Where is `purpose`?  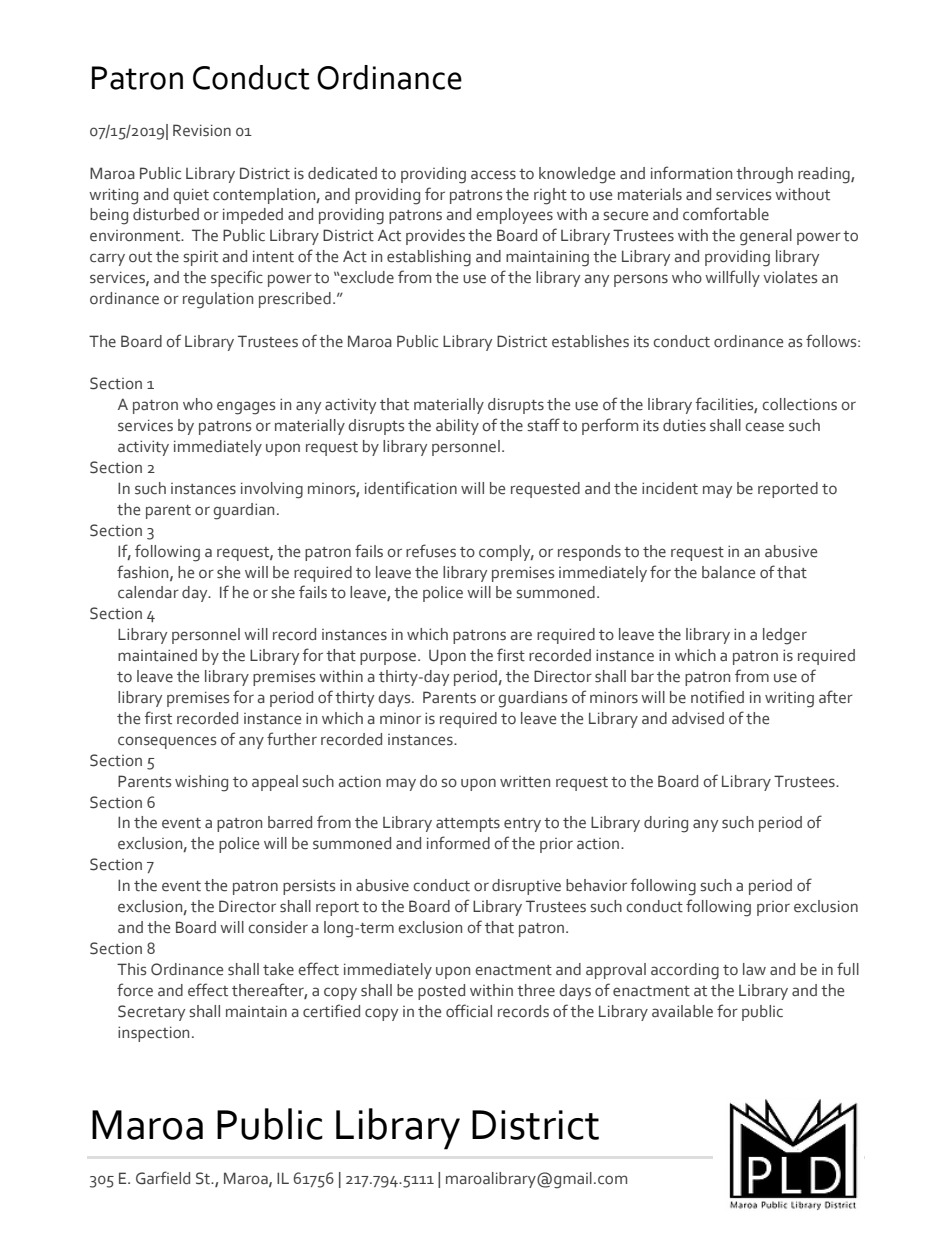
purpose is located at coordinates (389, 658).
